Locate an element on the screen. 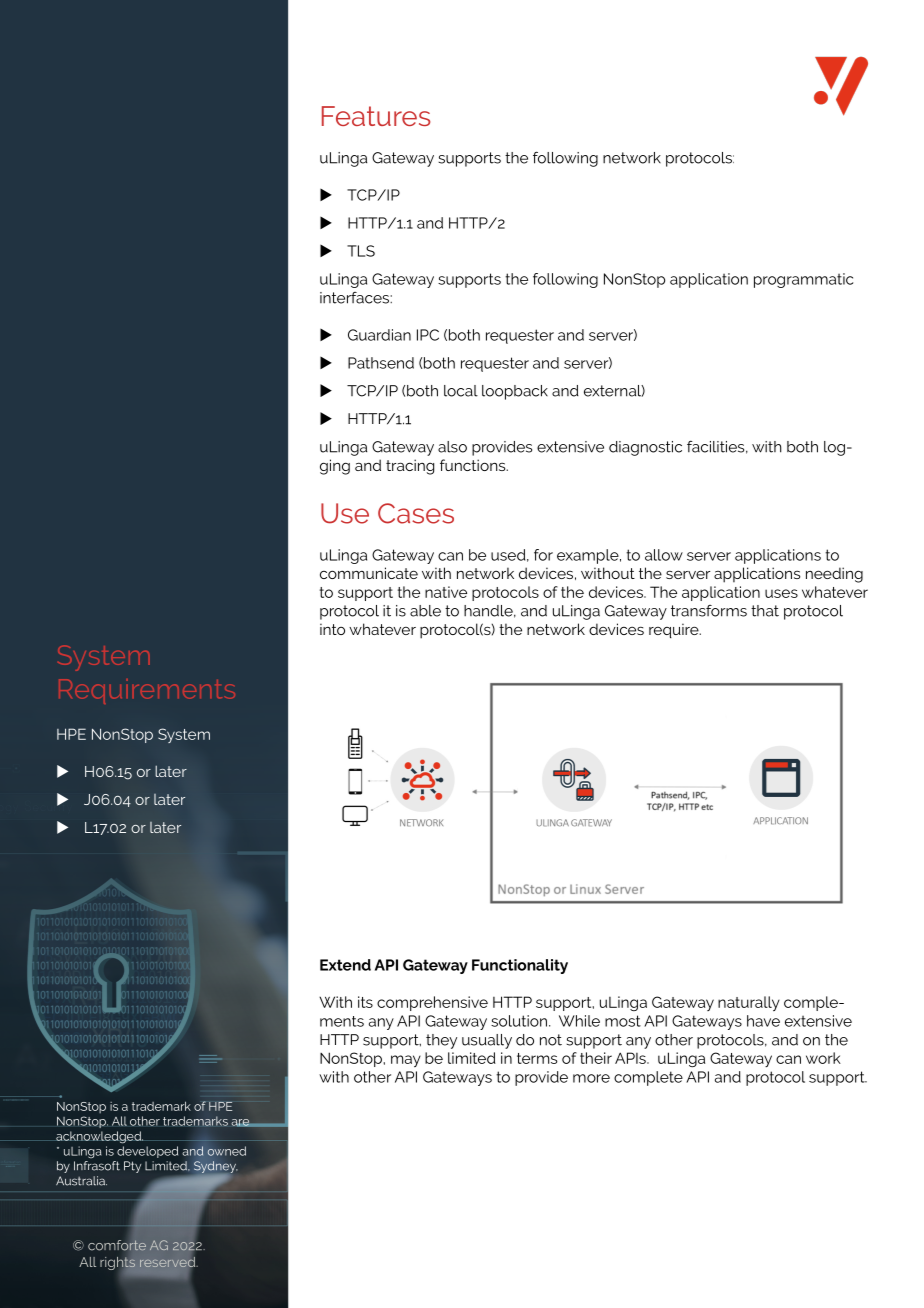  Features is located at coordinates (376, 116).
